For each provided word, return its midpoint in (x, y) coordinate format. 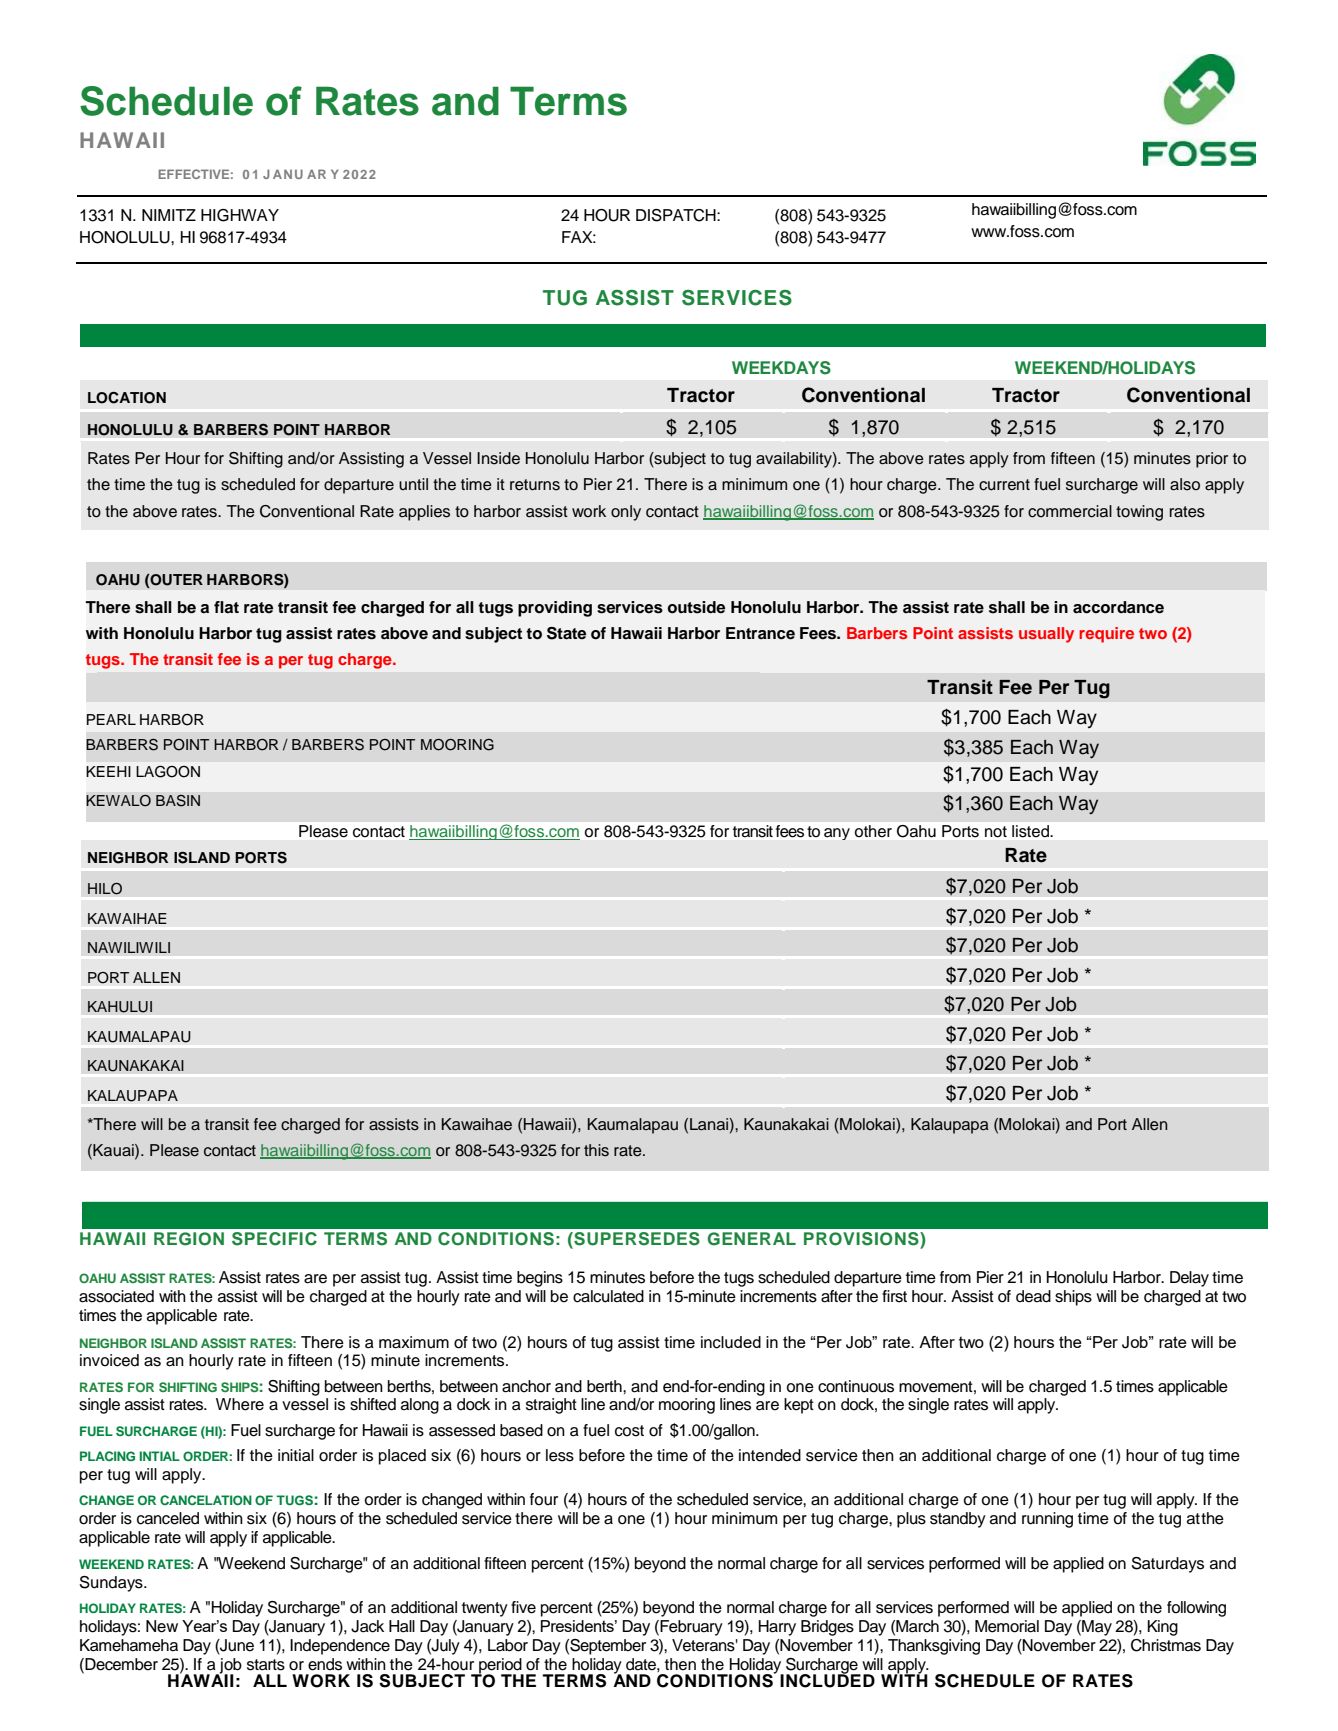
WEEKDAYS (781, 368)
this (596, 1150)
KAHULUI (120, 1007)
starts (266, 1665)
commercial (1070, 511)
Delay (1189, 1279)
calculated (608, 1296)
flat (226, 607)
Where (240, 1404)
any (837, 834)
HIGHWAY (240, 215)
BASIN (178, 801)
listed (1031, 831)
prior (1212, 460)
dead (1033, 1296)
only (626, 513)
